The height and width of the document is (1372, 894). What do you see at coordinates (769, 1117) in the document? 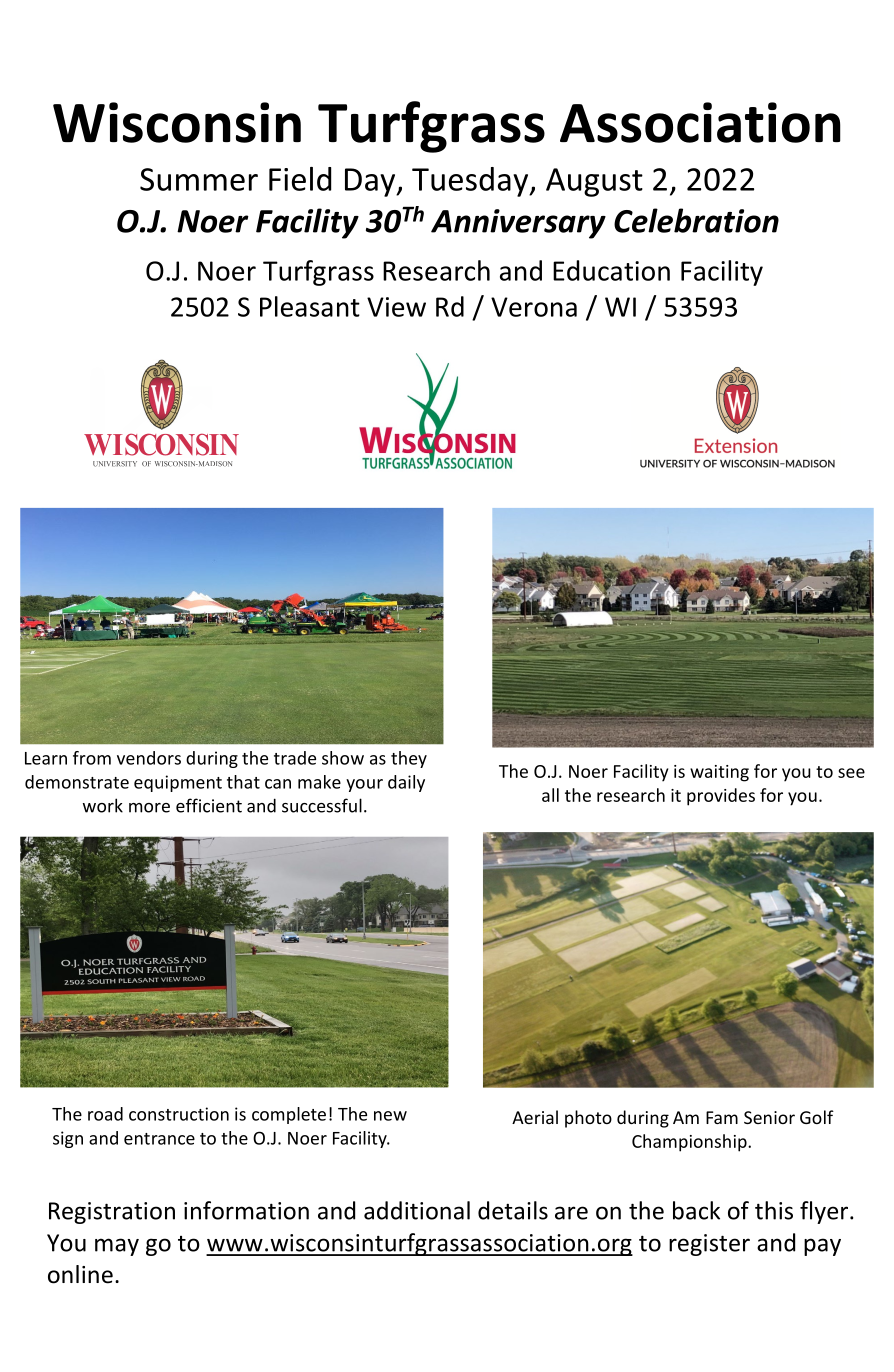
I see `Senior` at bounding box center [769, 1117].
